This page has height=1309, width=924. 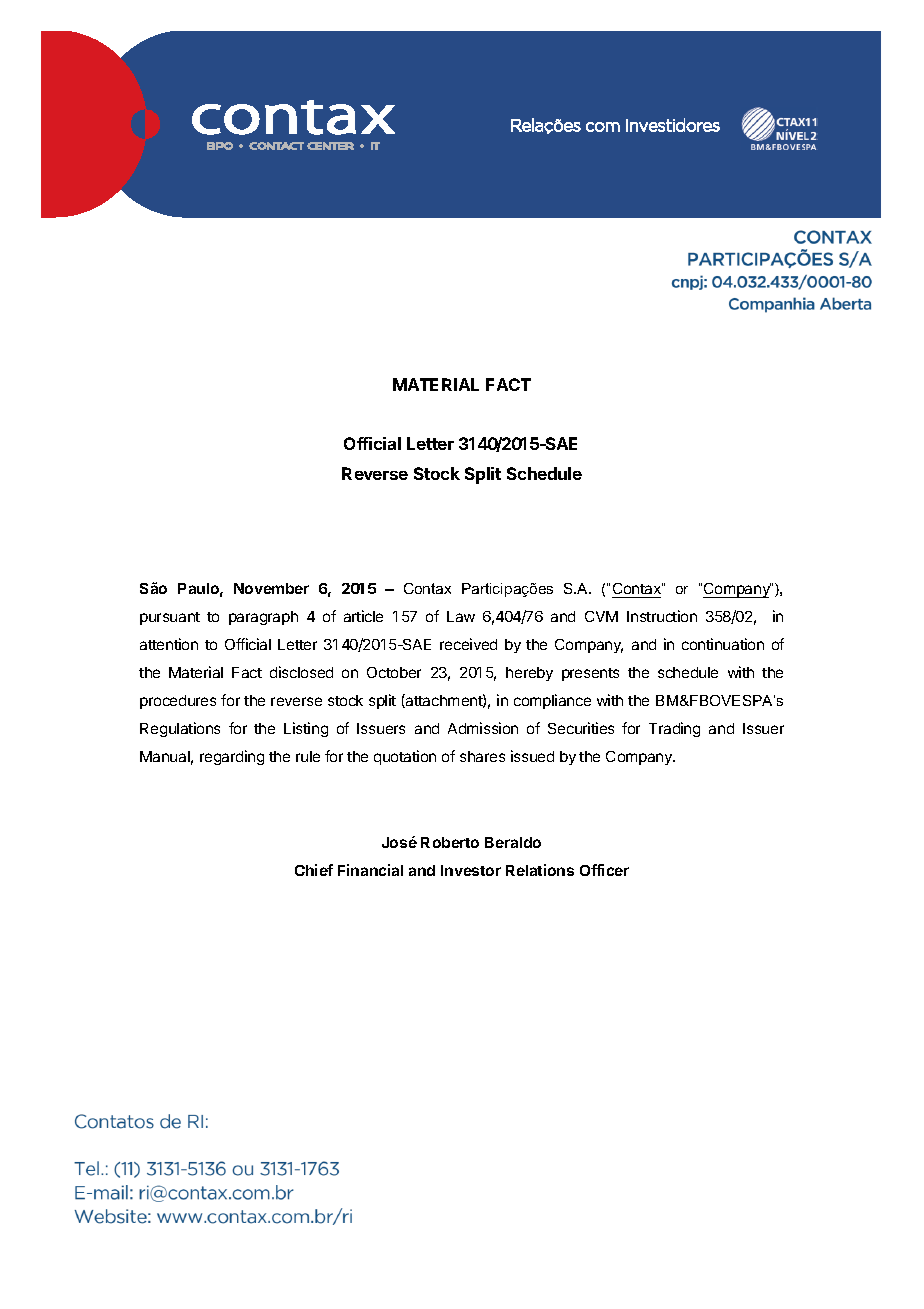 What do you see at coordinates (405, 757) in the page?
I see `quotation` at bounding box center [405, 757].
